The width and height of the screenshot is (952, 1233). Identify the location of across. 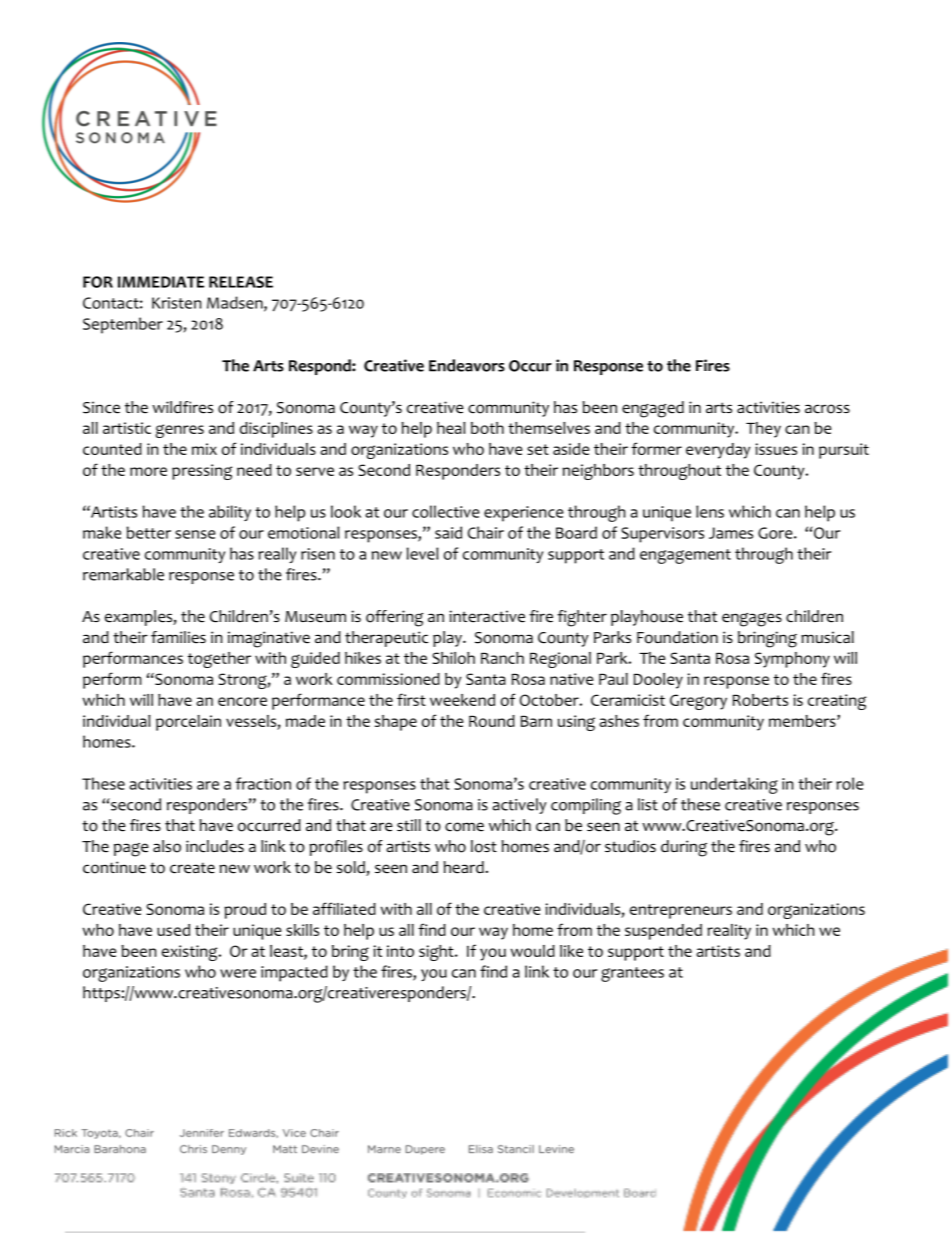
(827, 409).
